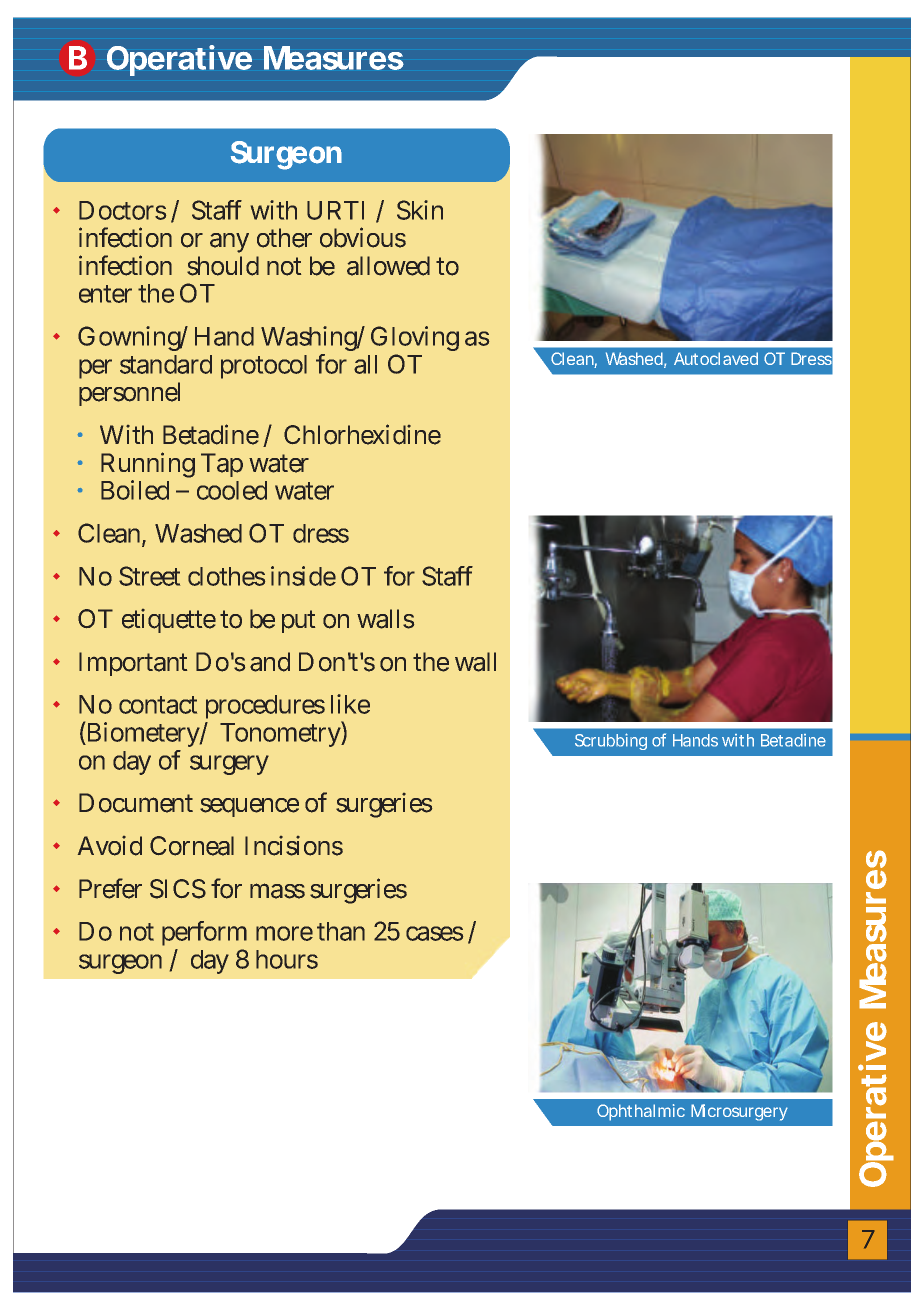 The height and width of the screenshot is (1310, 924). I want to click on cases, so click(434, 933).
